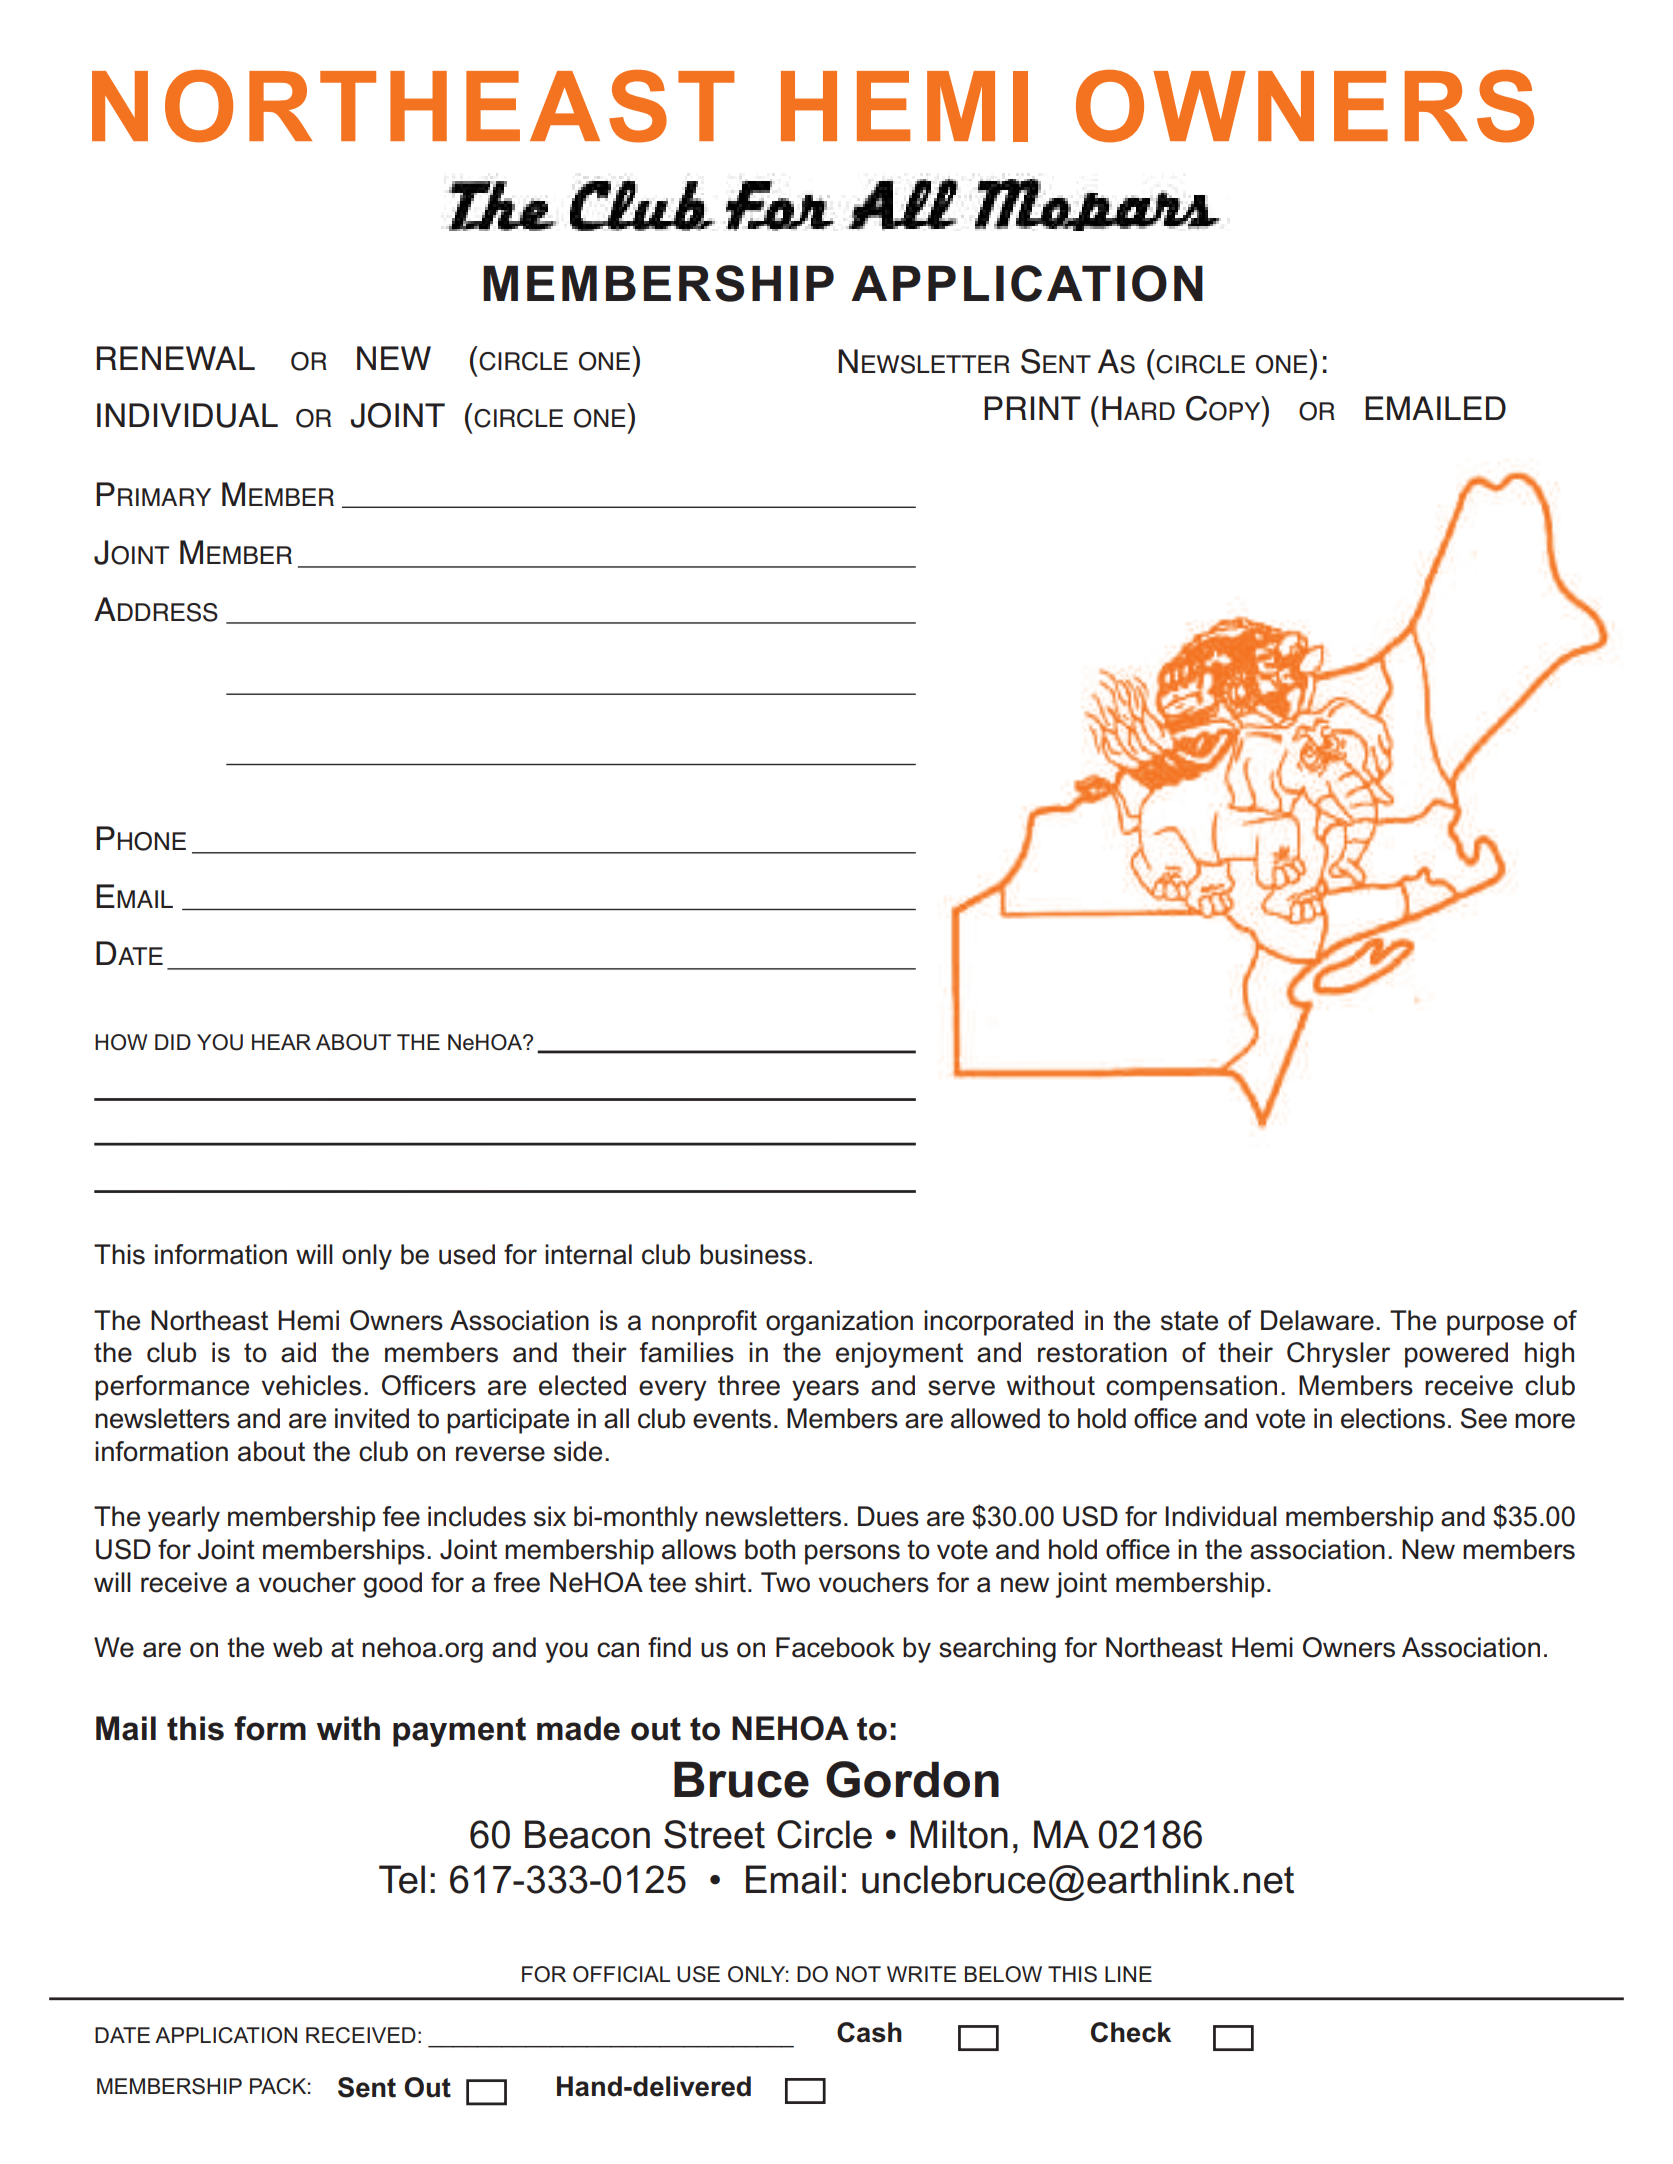  What do you see at coordinates (281, 1042) in the image?
I see `HEAR` at bounding box center [281, 1042].
